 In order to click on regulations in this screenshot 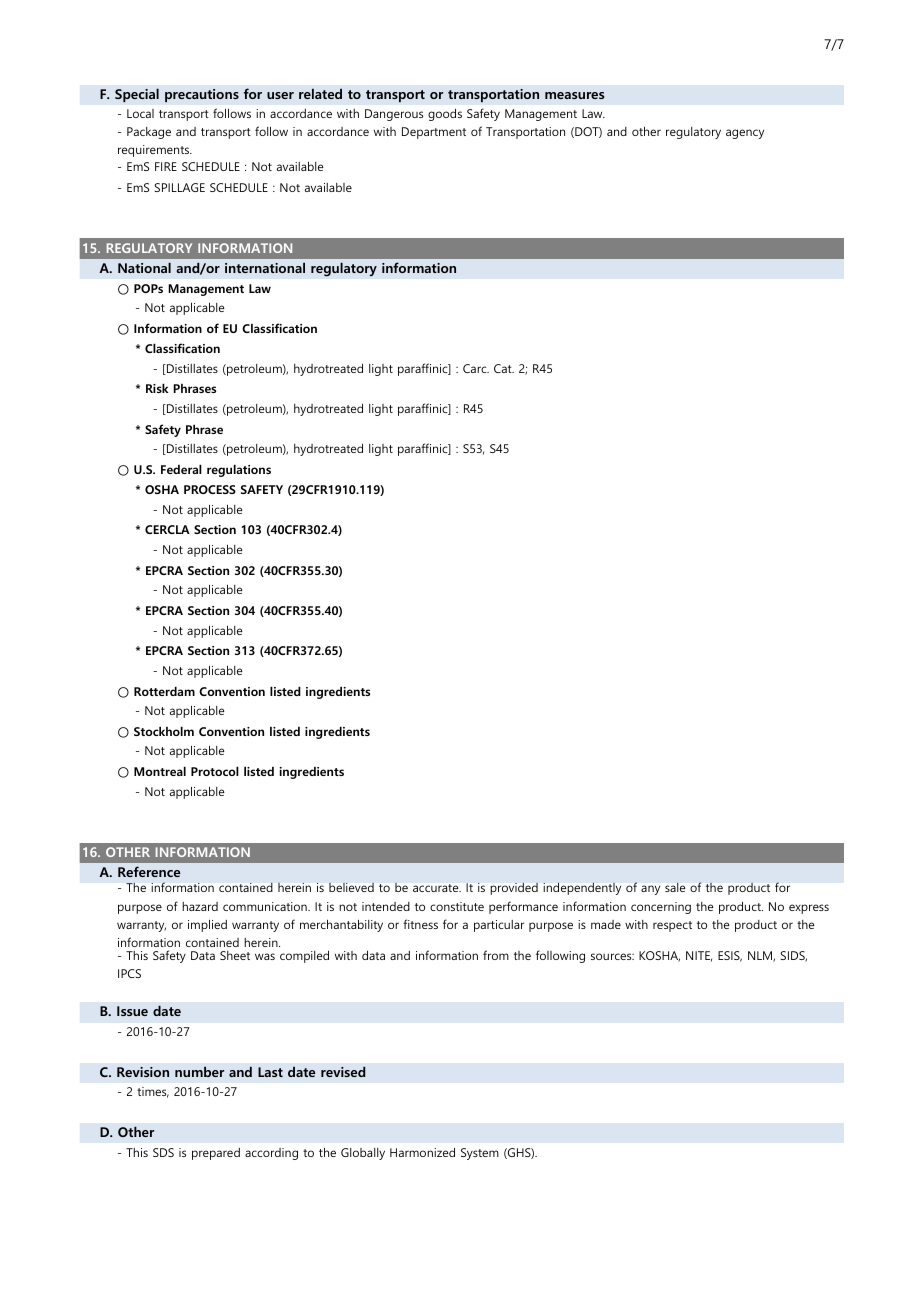, I will do `click(239, 470)`.
